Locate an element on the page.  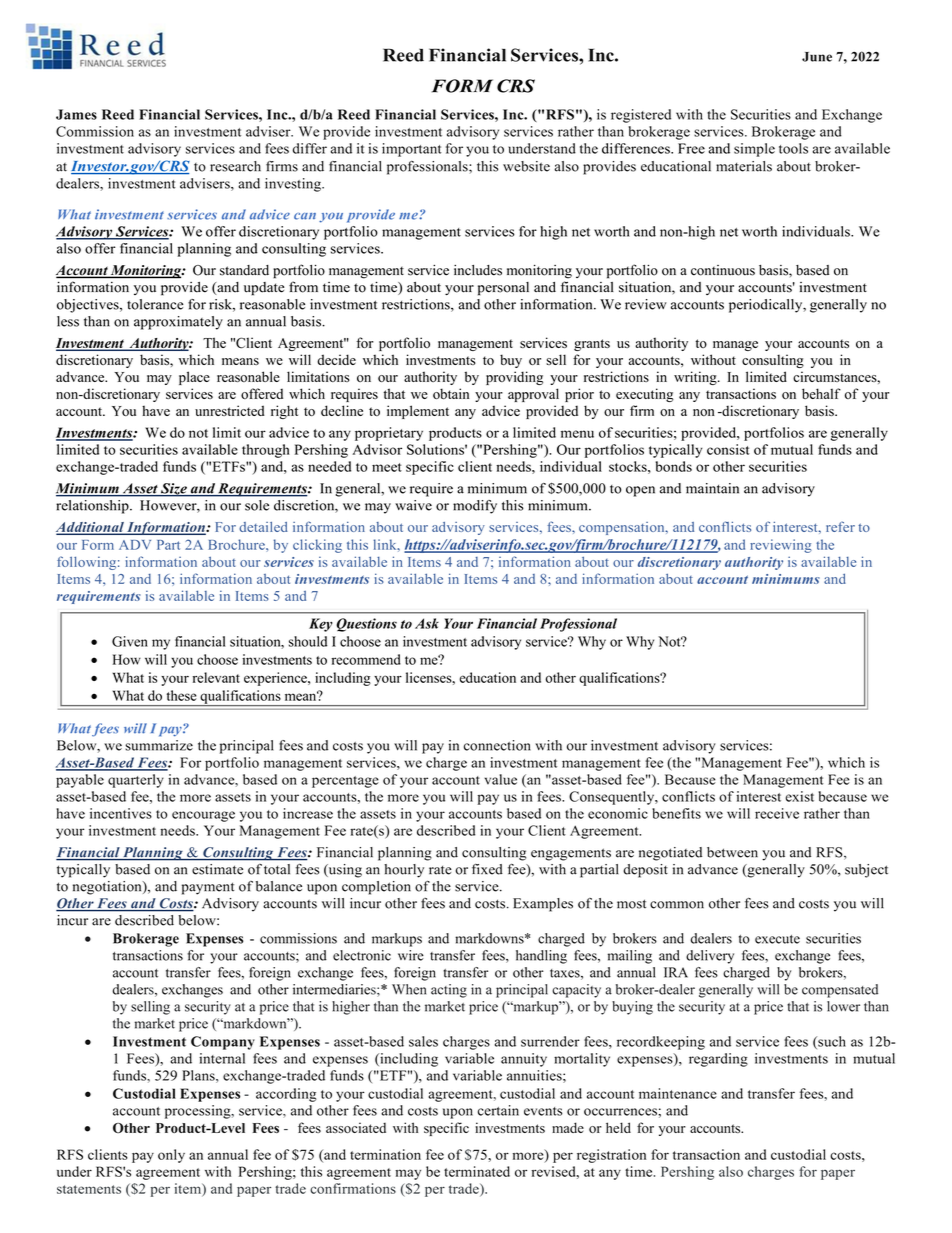
terminated is located at coordinates (477, 1171).
